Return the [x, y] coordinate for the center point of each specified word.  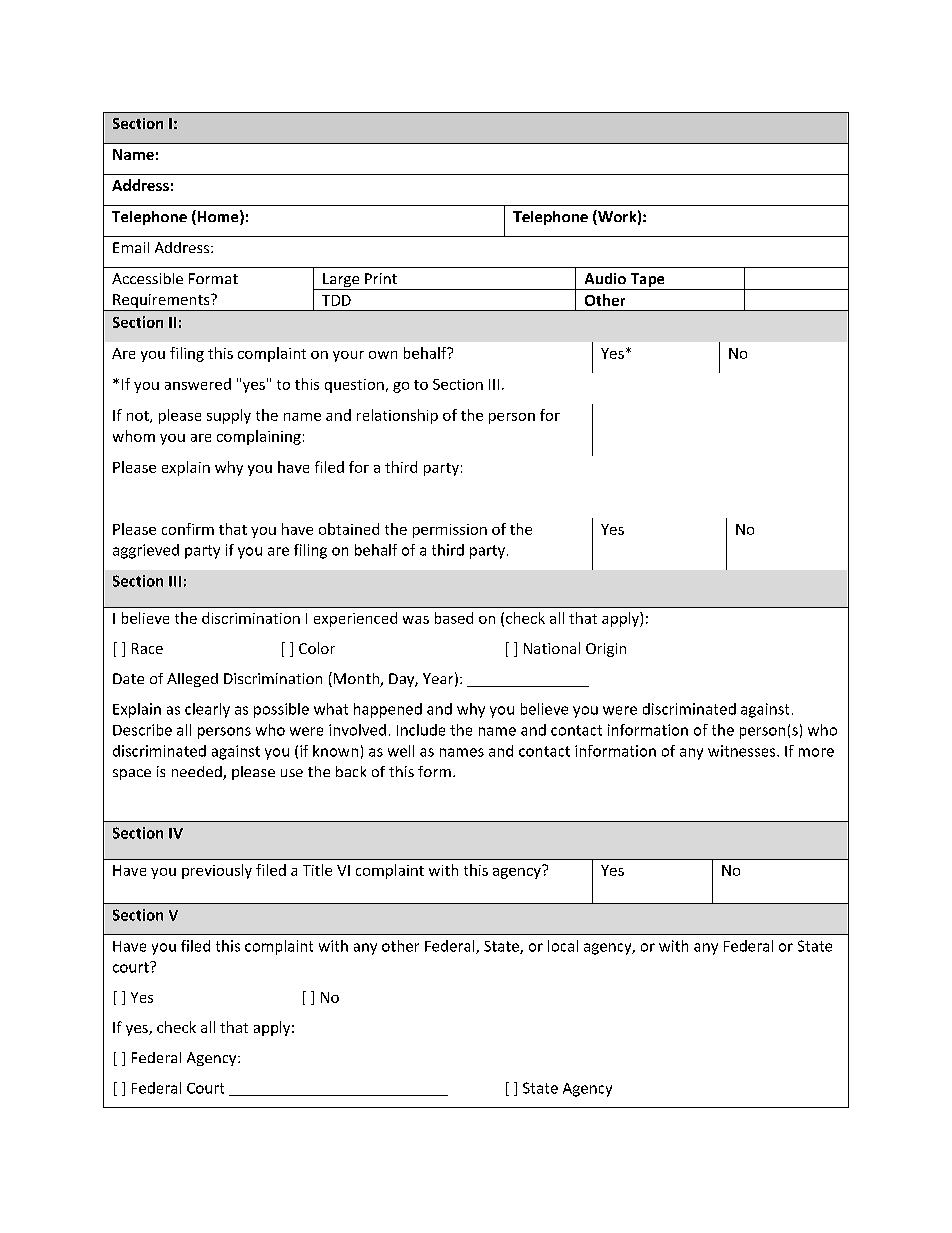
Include [421, 730]
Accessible [147, 278]
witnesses [743, 751]
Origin [606, 650]
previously [217, 871]
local [563, 946]
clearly [207, 710]
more [816, 752]
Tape [647, 281]
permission [450, 531]
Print [381, 278]
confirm [188, 529]
